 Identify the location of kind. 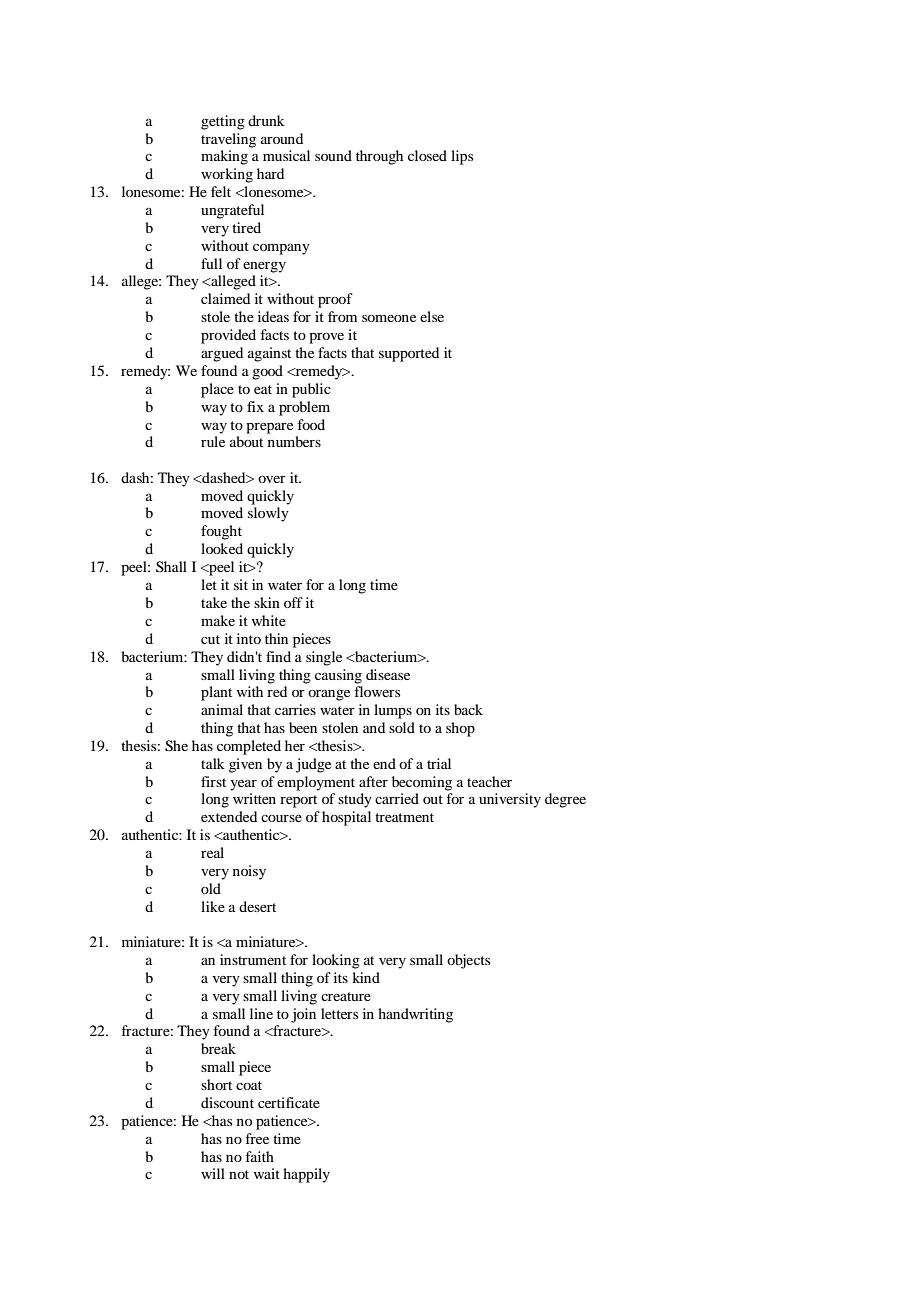
(366, 977).
